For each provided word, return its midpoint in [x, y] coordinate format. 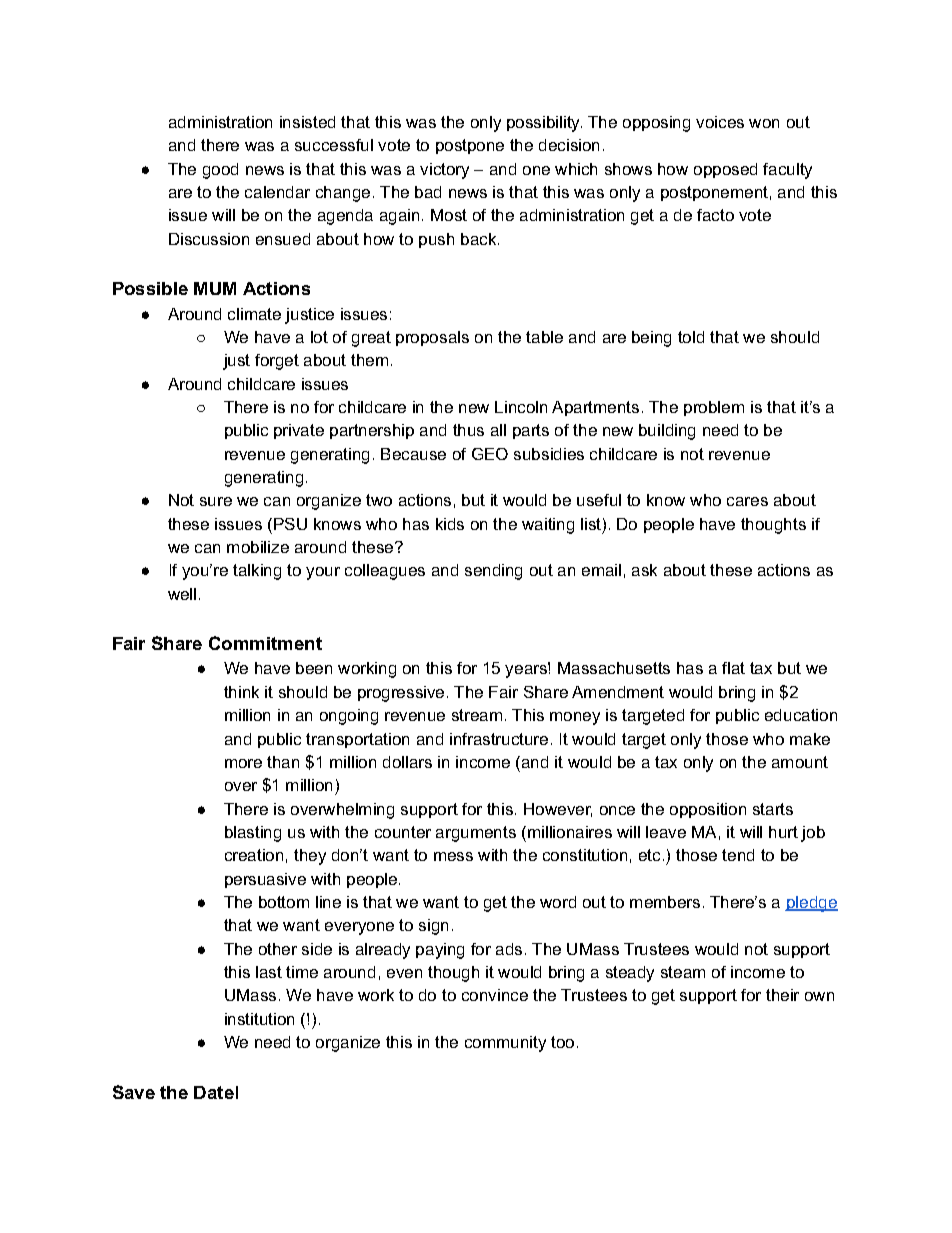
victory [444, 171]
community [505, 1044]
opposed [725, 170]
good [220, 171]
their [782, 995]
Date [214, 1092]
